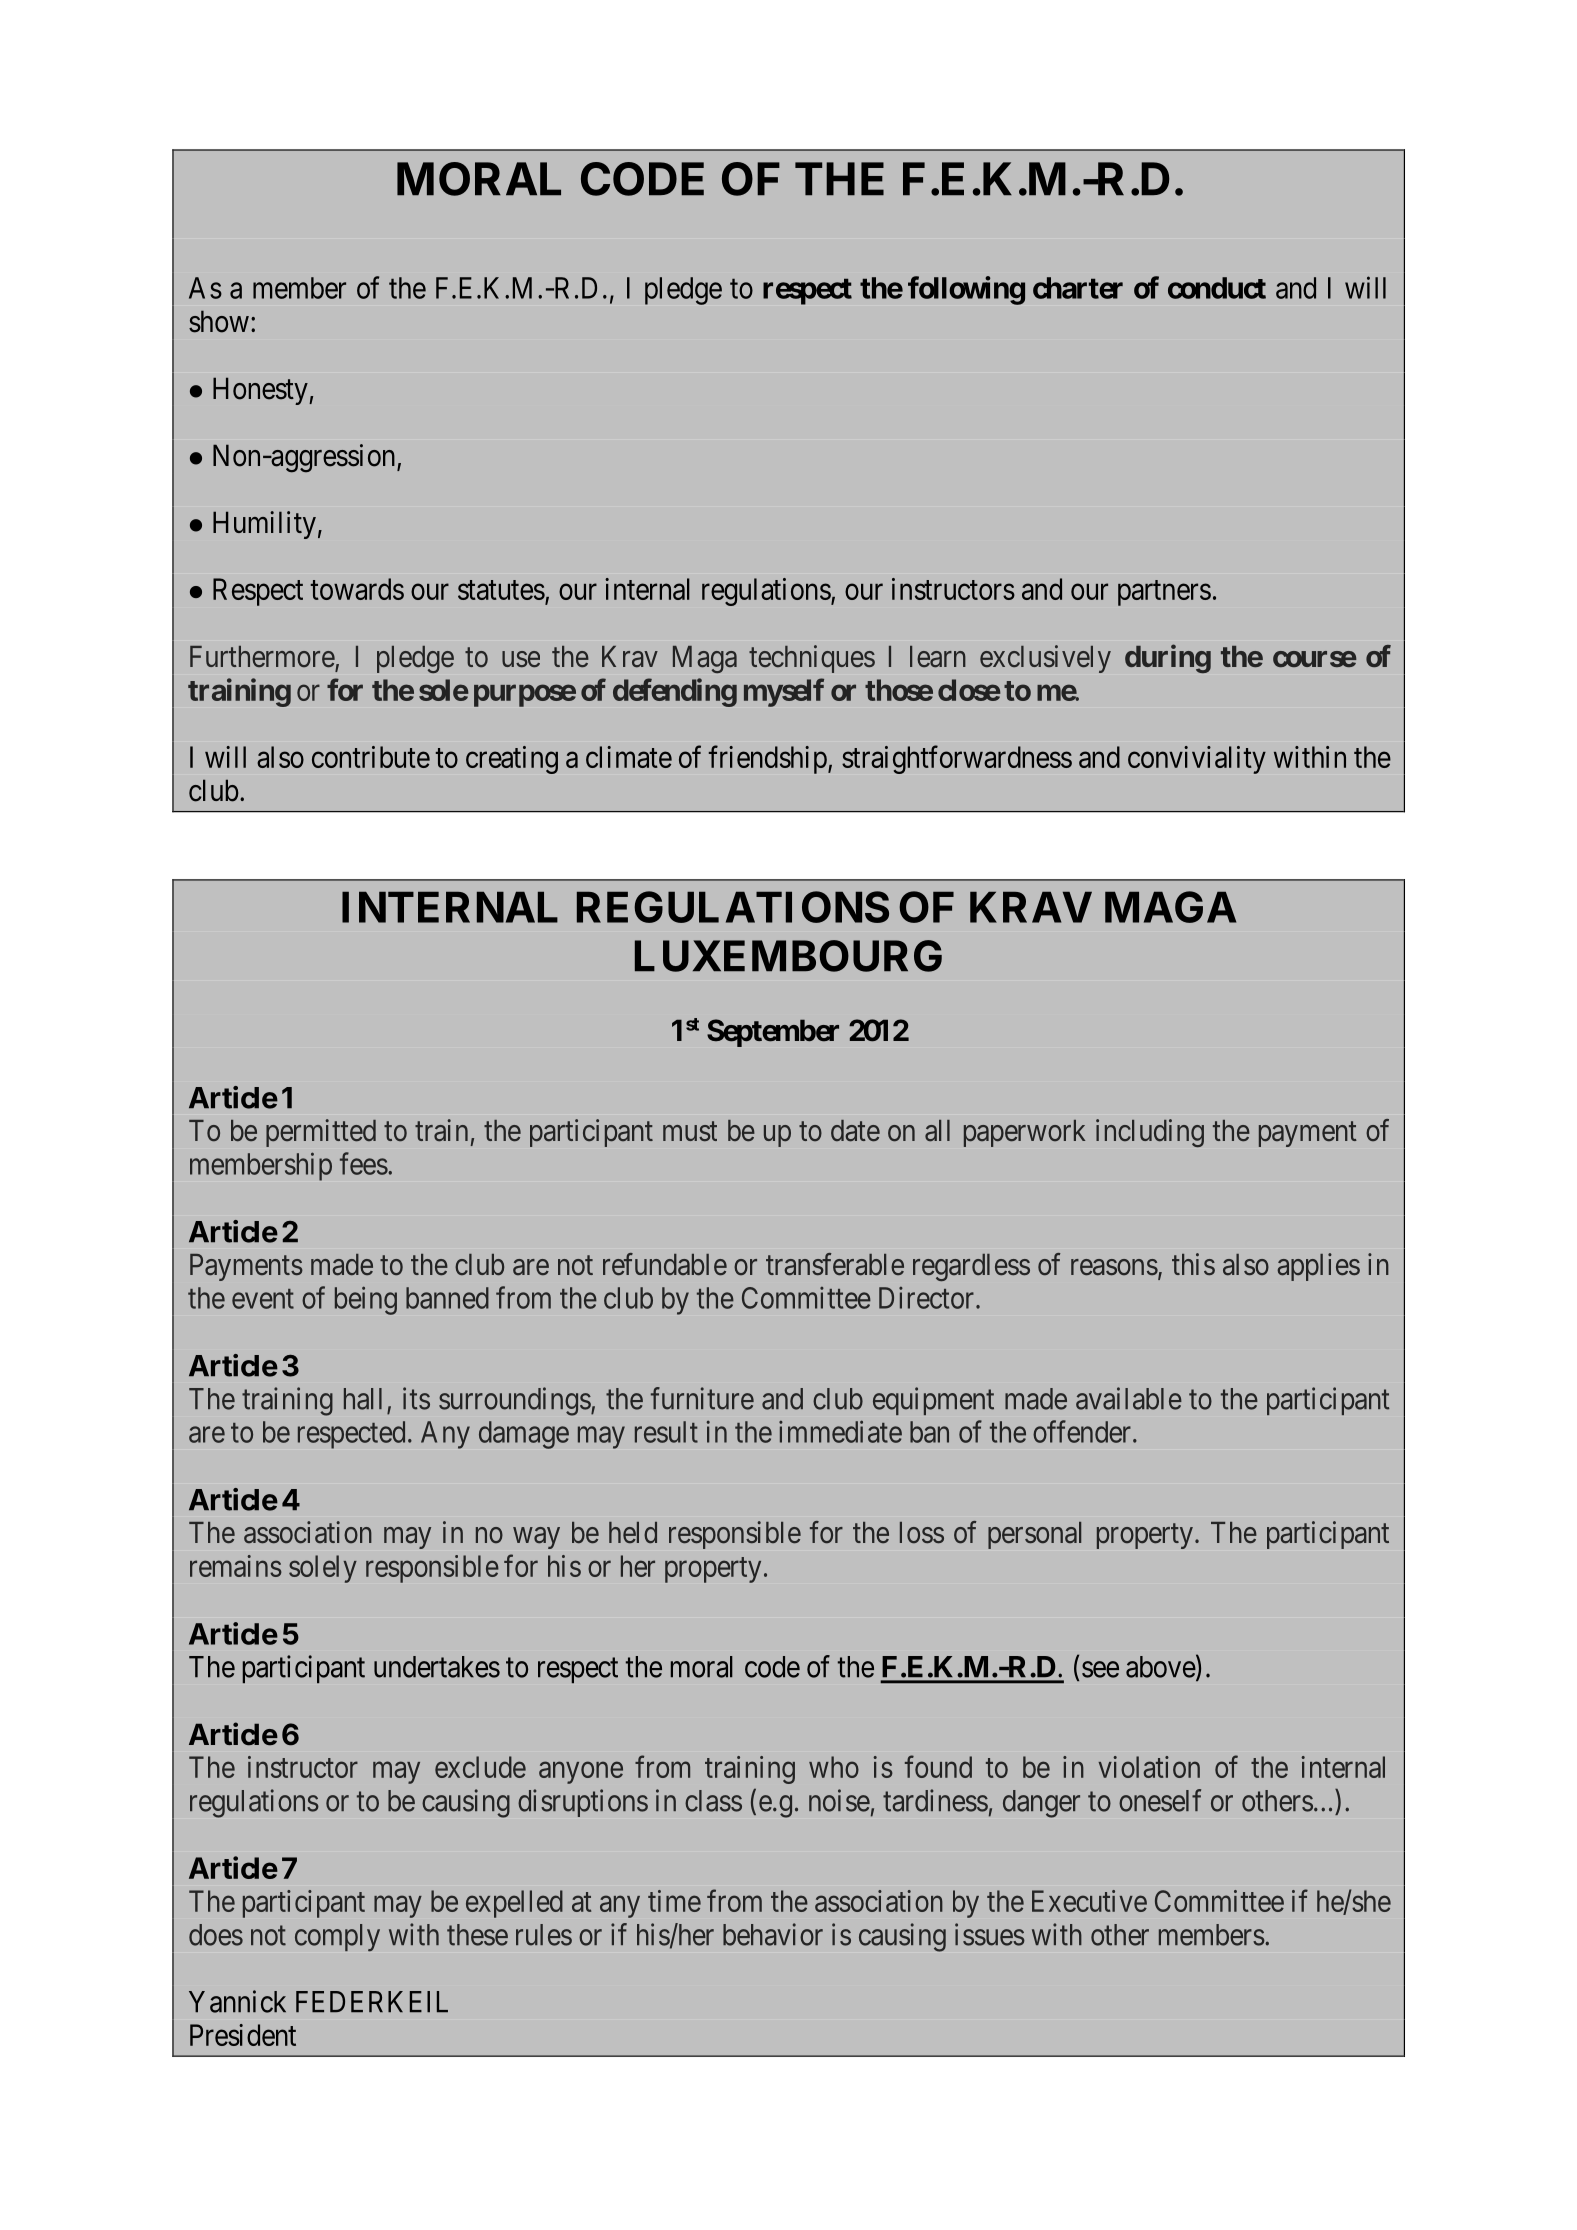 The width and height of the document is (1577, 2230). I want to click on permitted, so click(321, 1133).
